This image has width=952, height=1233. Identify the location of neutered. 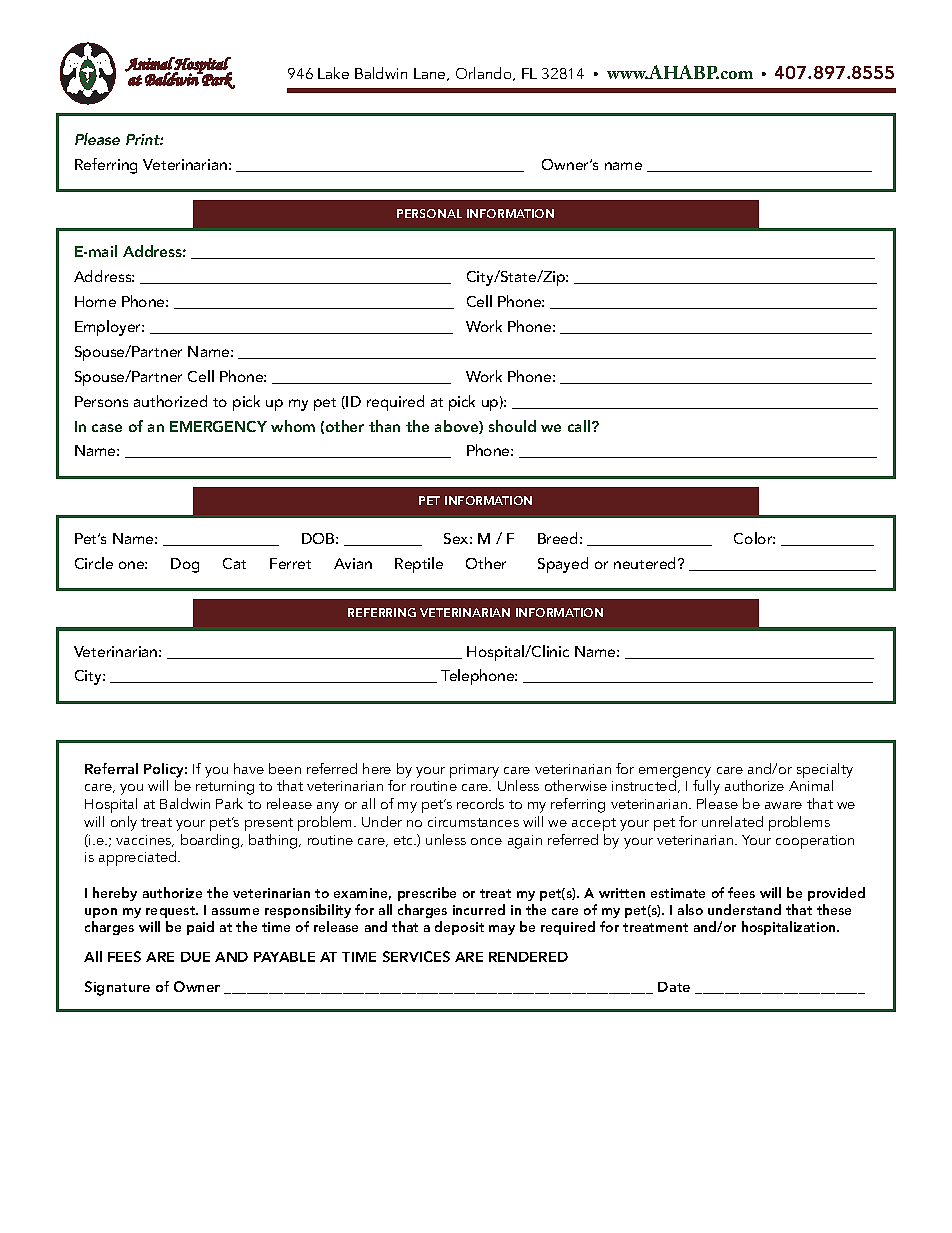
(646, 563).
